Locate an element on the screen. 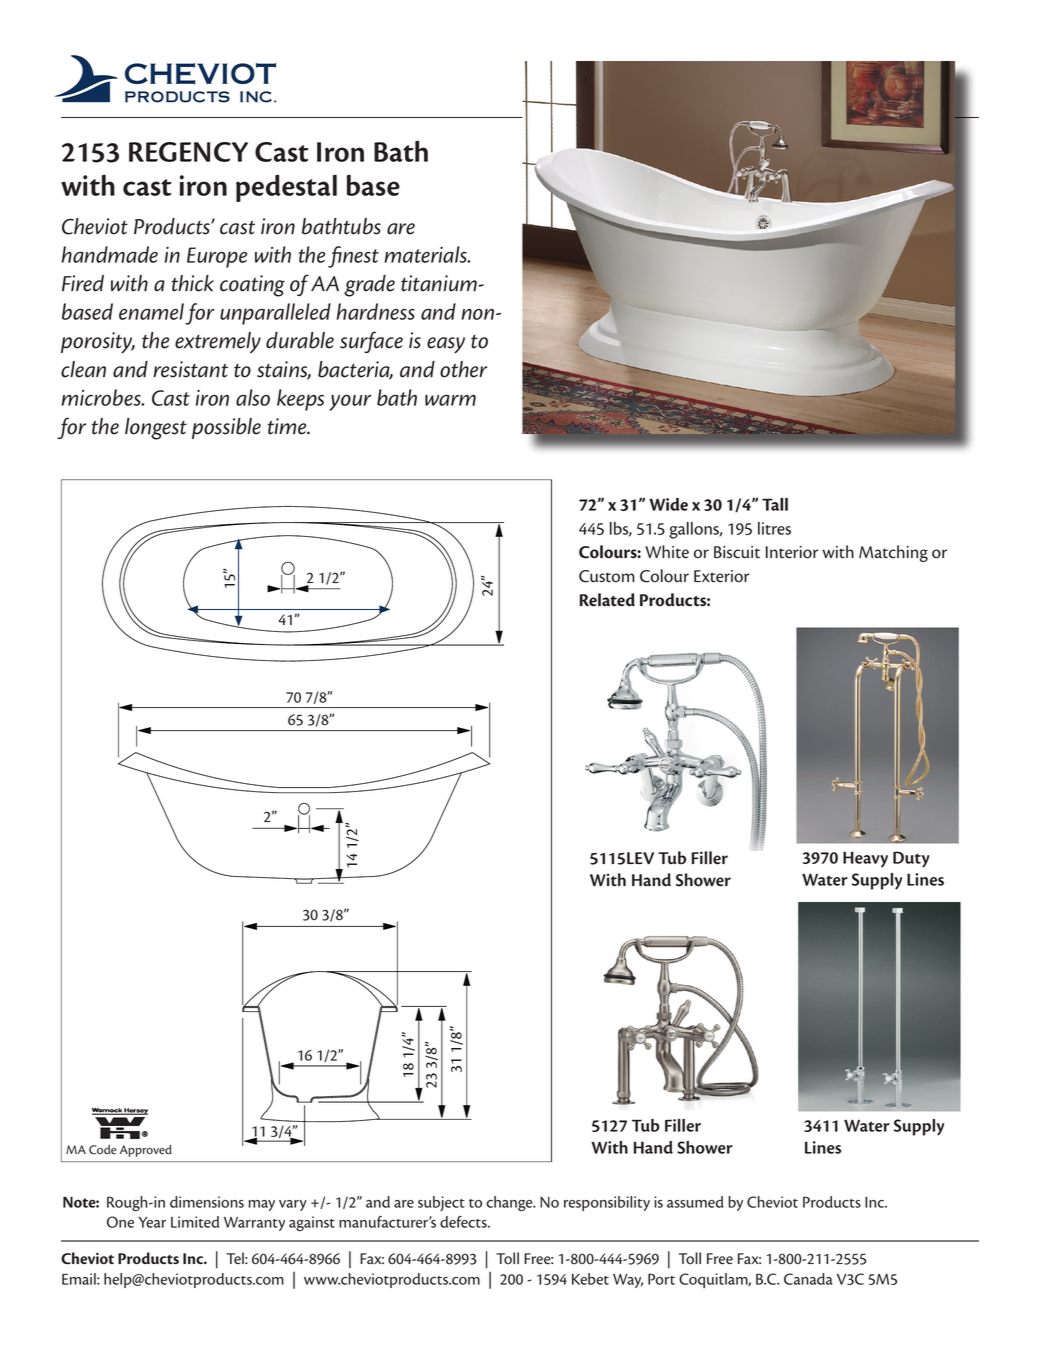 Image resolution: width=1040 pixels, height=1346 pixels. Related is located at coordinates (607, 600).
